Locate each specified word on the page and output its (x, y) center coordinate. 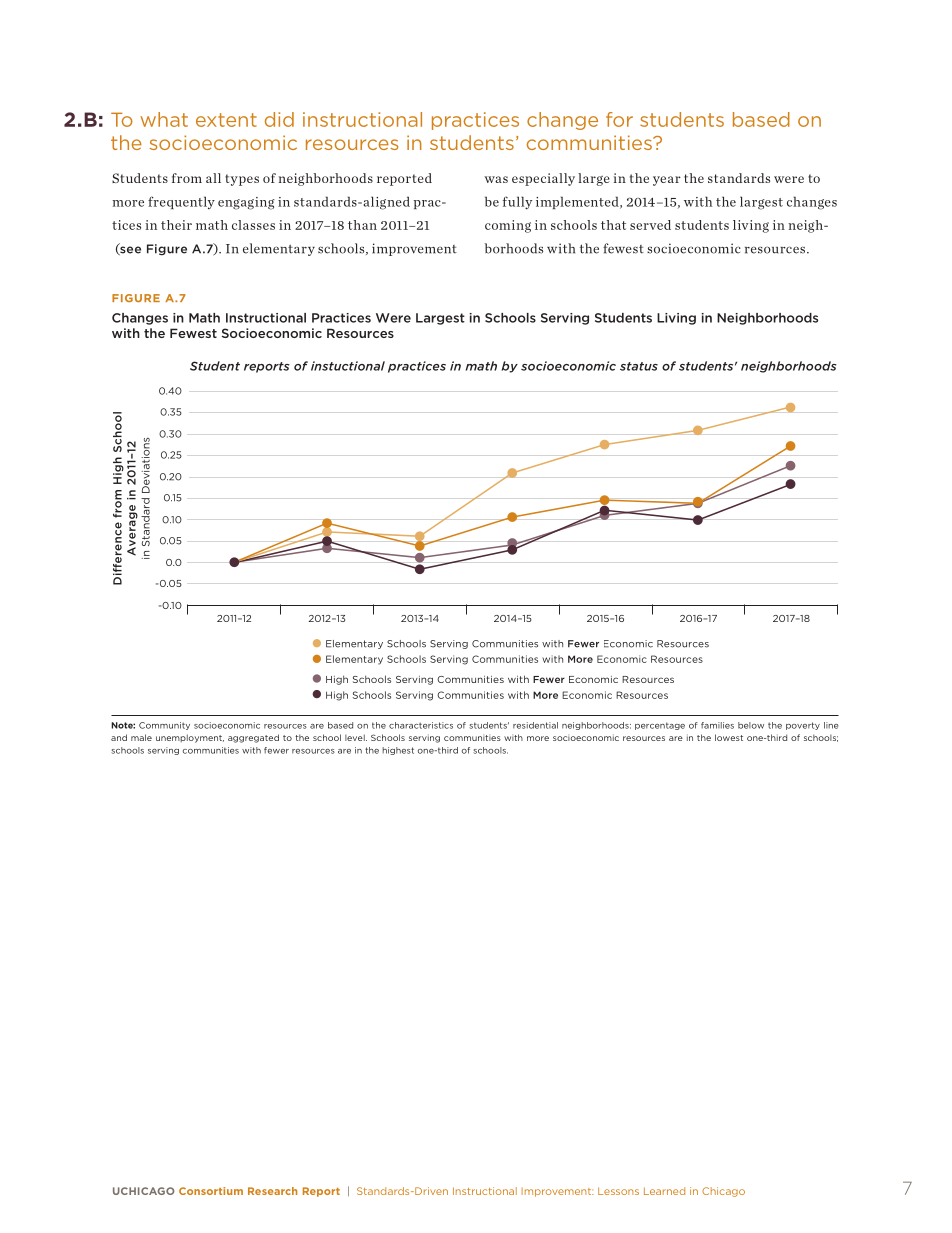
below (751, 725)
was (496, 179)
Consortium (211, 1191)
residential (535, 725)
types (242, 180)
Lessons (618, 1191)
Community (164, 726)
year (667, 181)
